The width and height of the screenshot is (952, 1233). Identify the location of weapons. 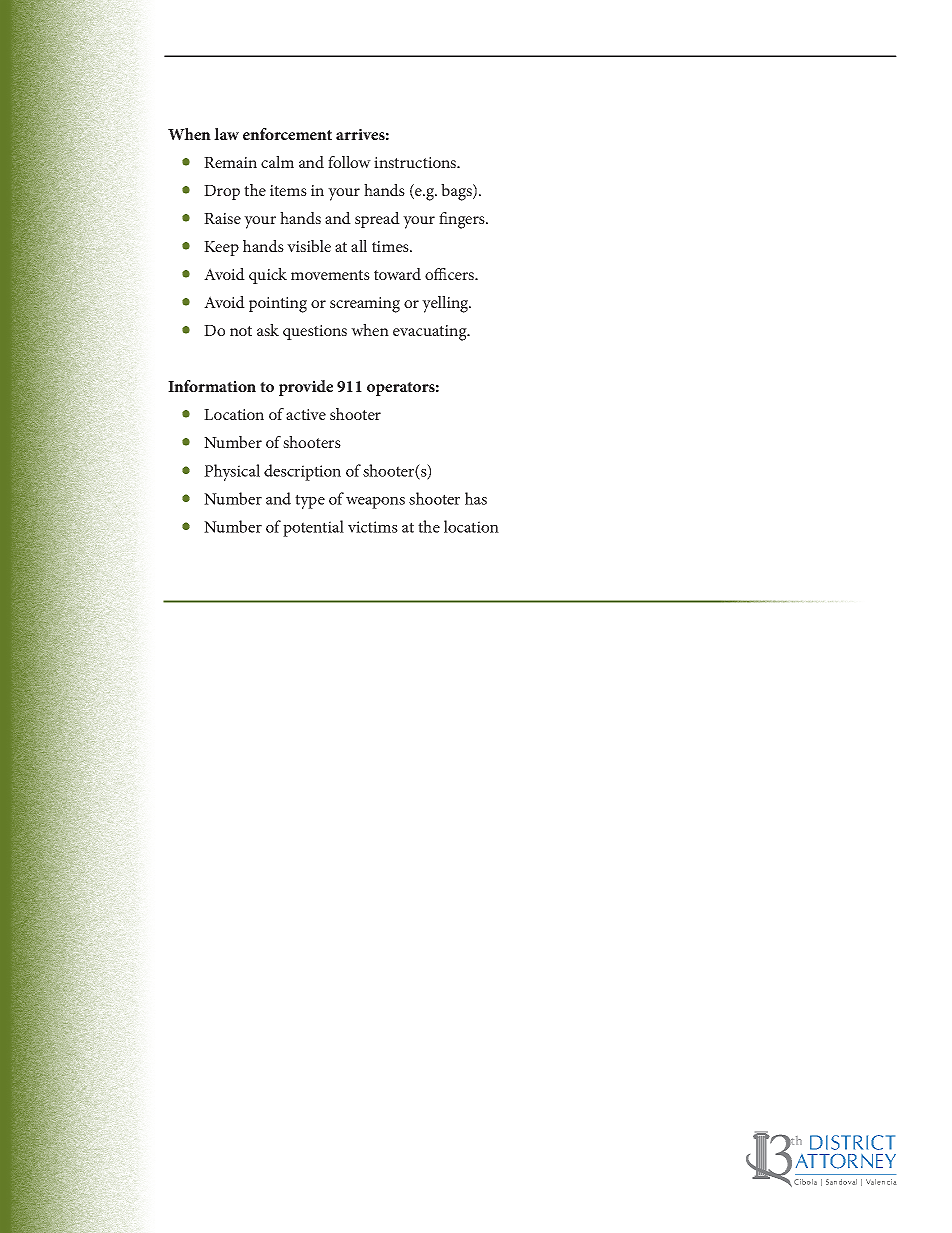
(375, 502).
